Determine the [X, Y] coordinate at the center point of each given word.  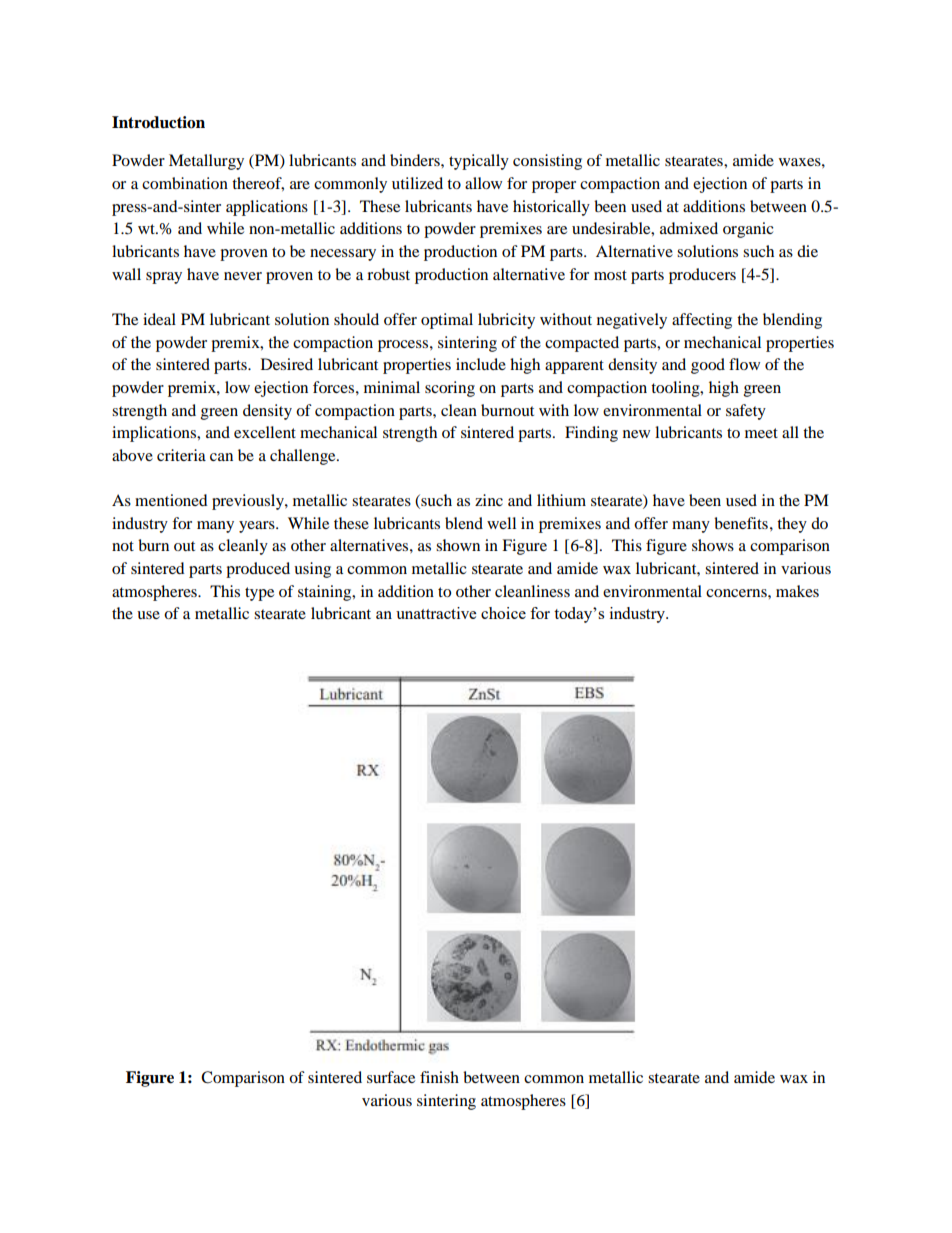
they [792, 525]
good [708, 366]
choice [503, 613]
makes [797, 591]
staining [326, 593]
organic [748, 230]
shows [713, 545]
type [259, 594]
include [481, 364]
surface [391, 1077]
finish [439, 1077]
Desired [287, 364]
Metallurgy [206, 162]
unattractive [436, 613]
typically [479, 162]
